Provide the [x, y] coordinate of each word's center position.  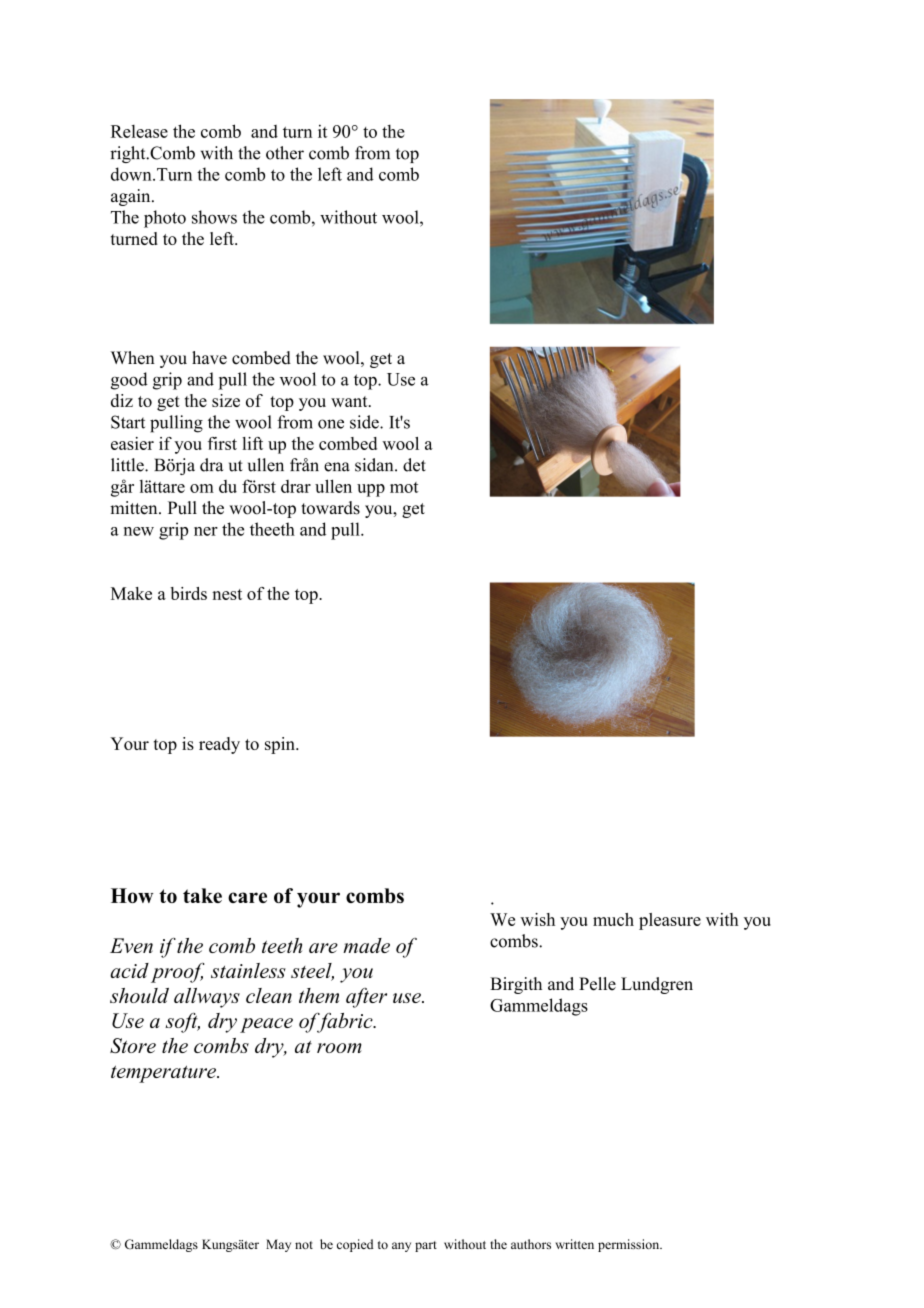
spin [281, 745]
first [222, 443]
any [401, 1247]
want [350, 401]
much [613, 919]
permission [630, 1245]
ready [219, 745]
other [285, 153]
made [366, 945]
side [365, 422]
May [278, 1245]
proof [178, 973]
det [414, 465]
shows [214, 217]
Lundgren [657, 985]
